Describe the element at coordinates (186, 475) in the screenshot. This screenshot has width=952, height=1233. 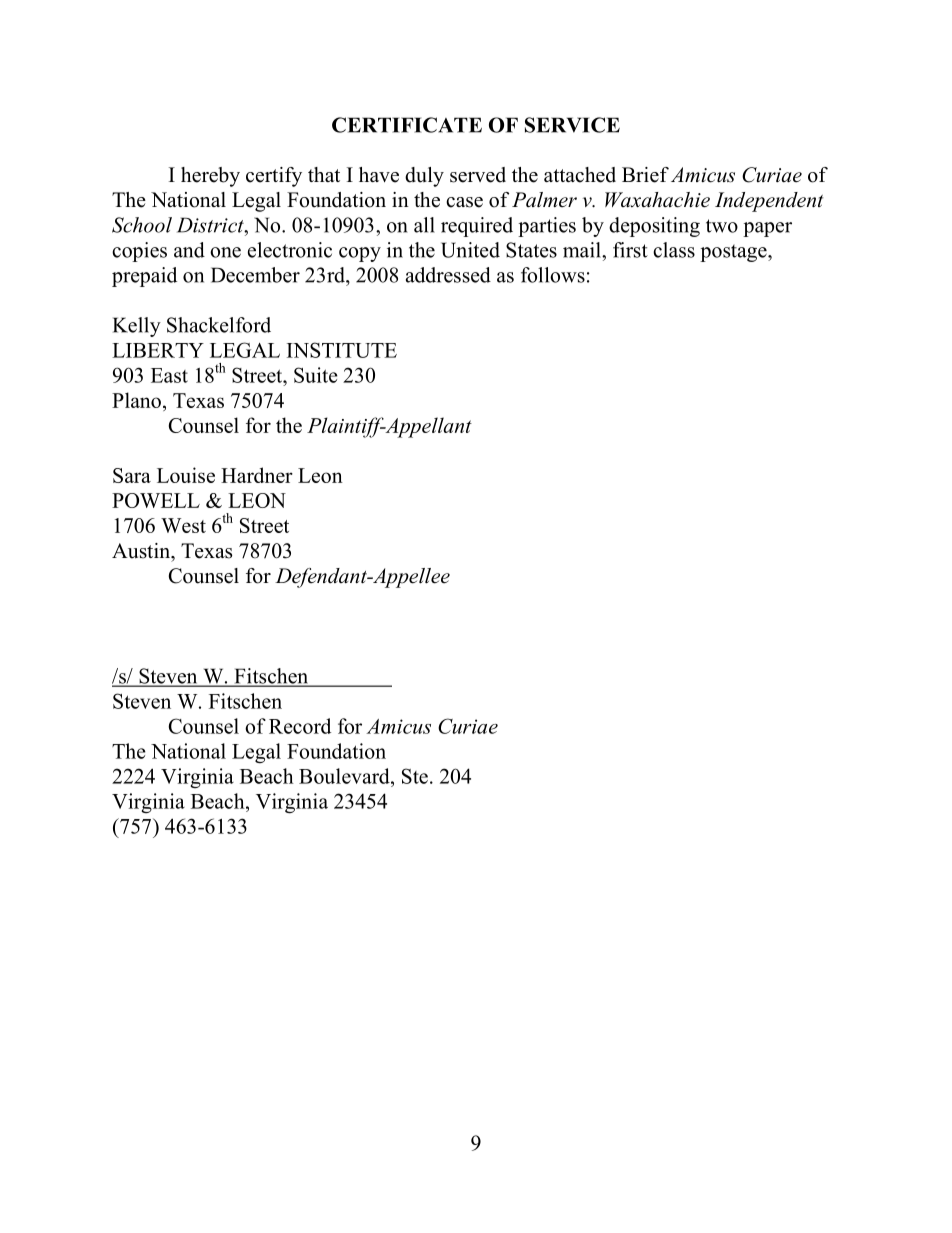
I see `Louise` at that location.
